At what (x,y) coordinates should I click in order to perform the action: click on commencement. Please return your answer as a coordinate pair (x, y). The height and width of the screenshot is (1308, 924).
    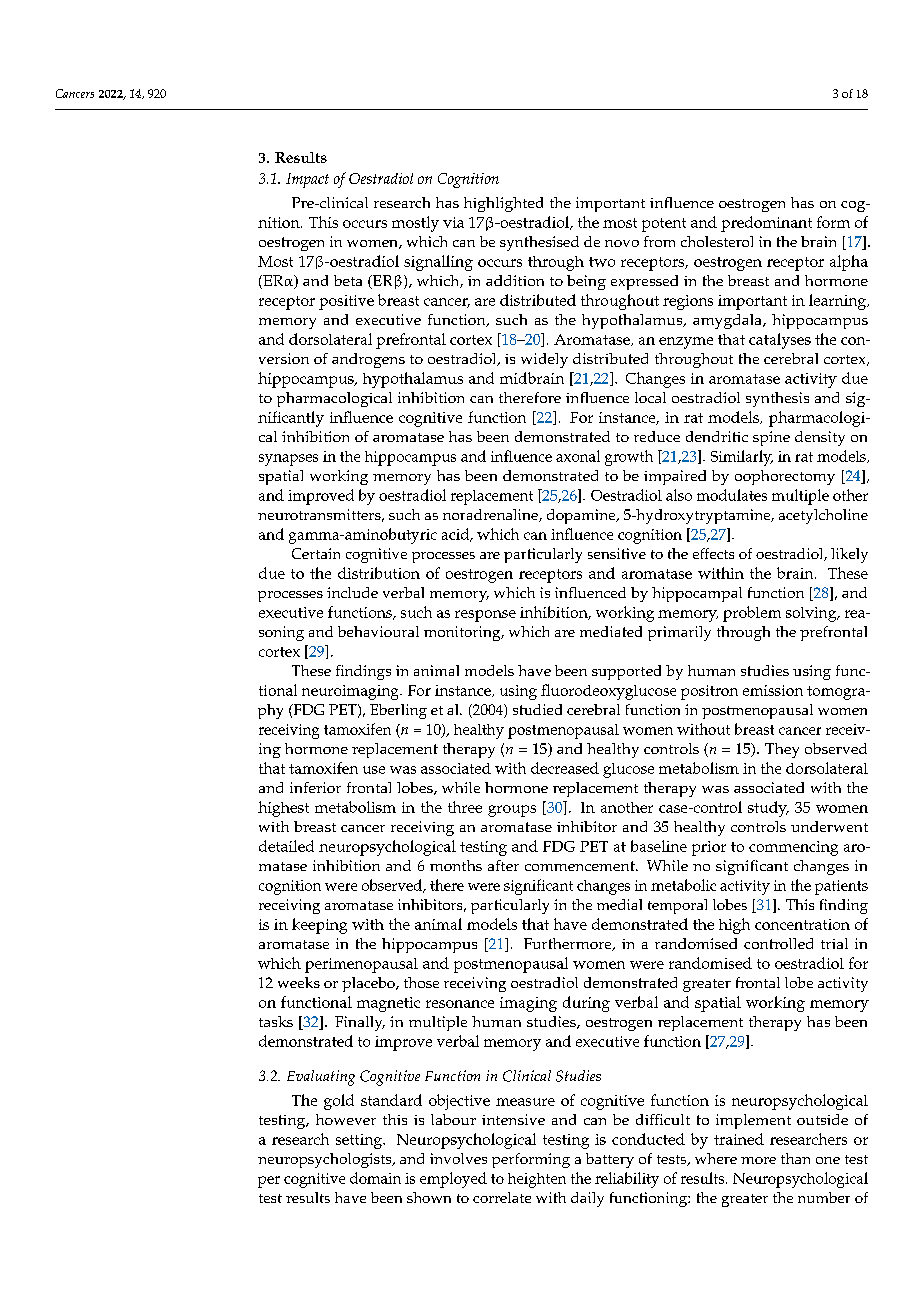
    Looking at the image, I should click on (581, 866).
